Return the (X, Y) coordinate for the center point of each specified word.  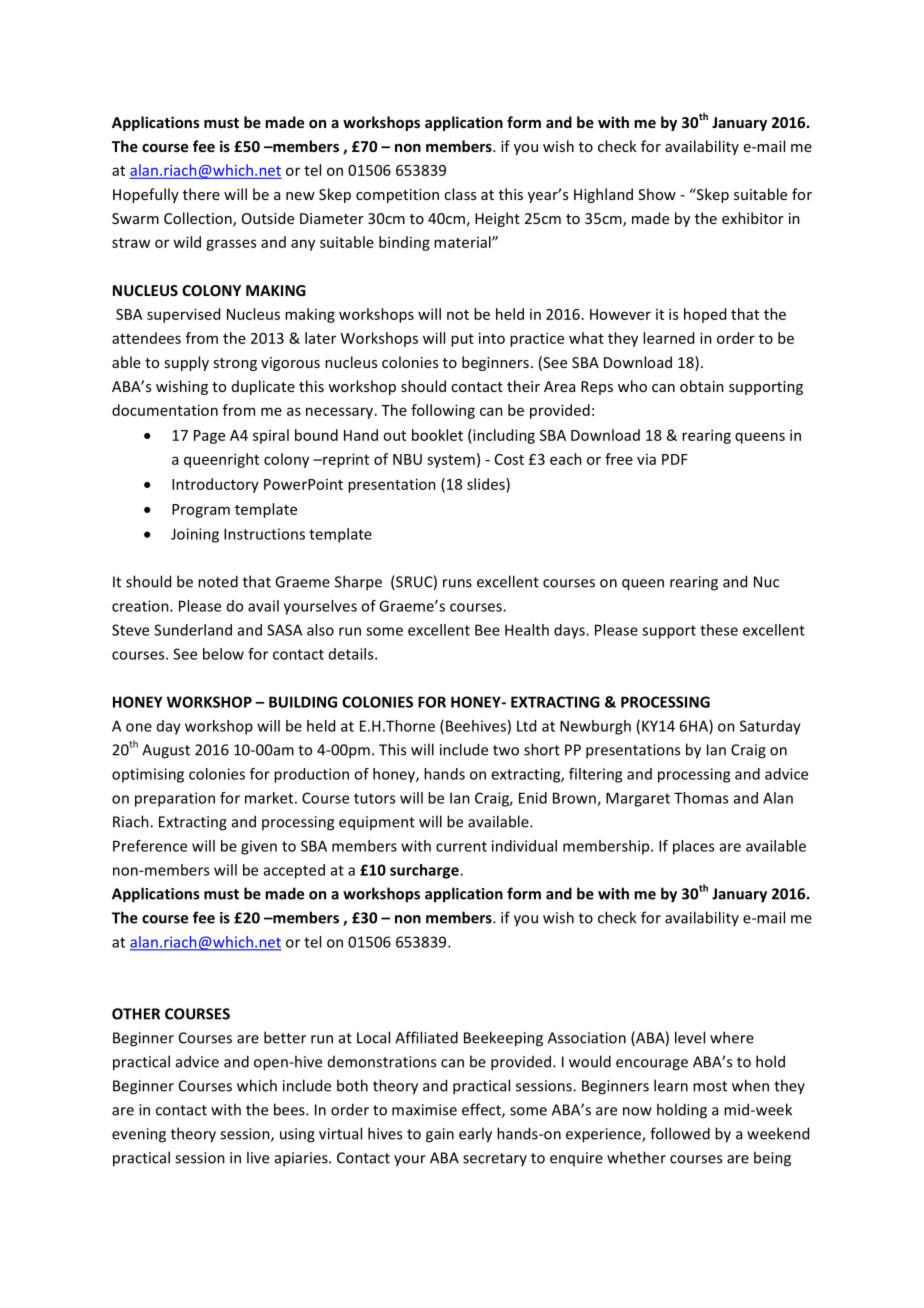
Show (657, 194)
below (223, 654)
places (693, 847)
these (719, 630)
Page (209, 437)
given (259, 847)
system (451, 461)
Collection (199, 219)
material (463, 242)
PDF (675, 459)
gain (440, 1135)
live (258, 1157)
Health (527, 630)
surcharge (425, 871)
